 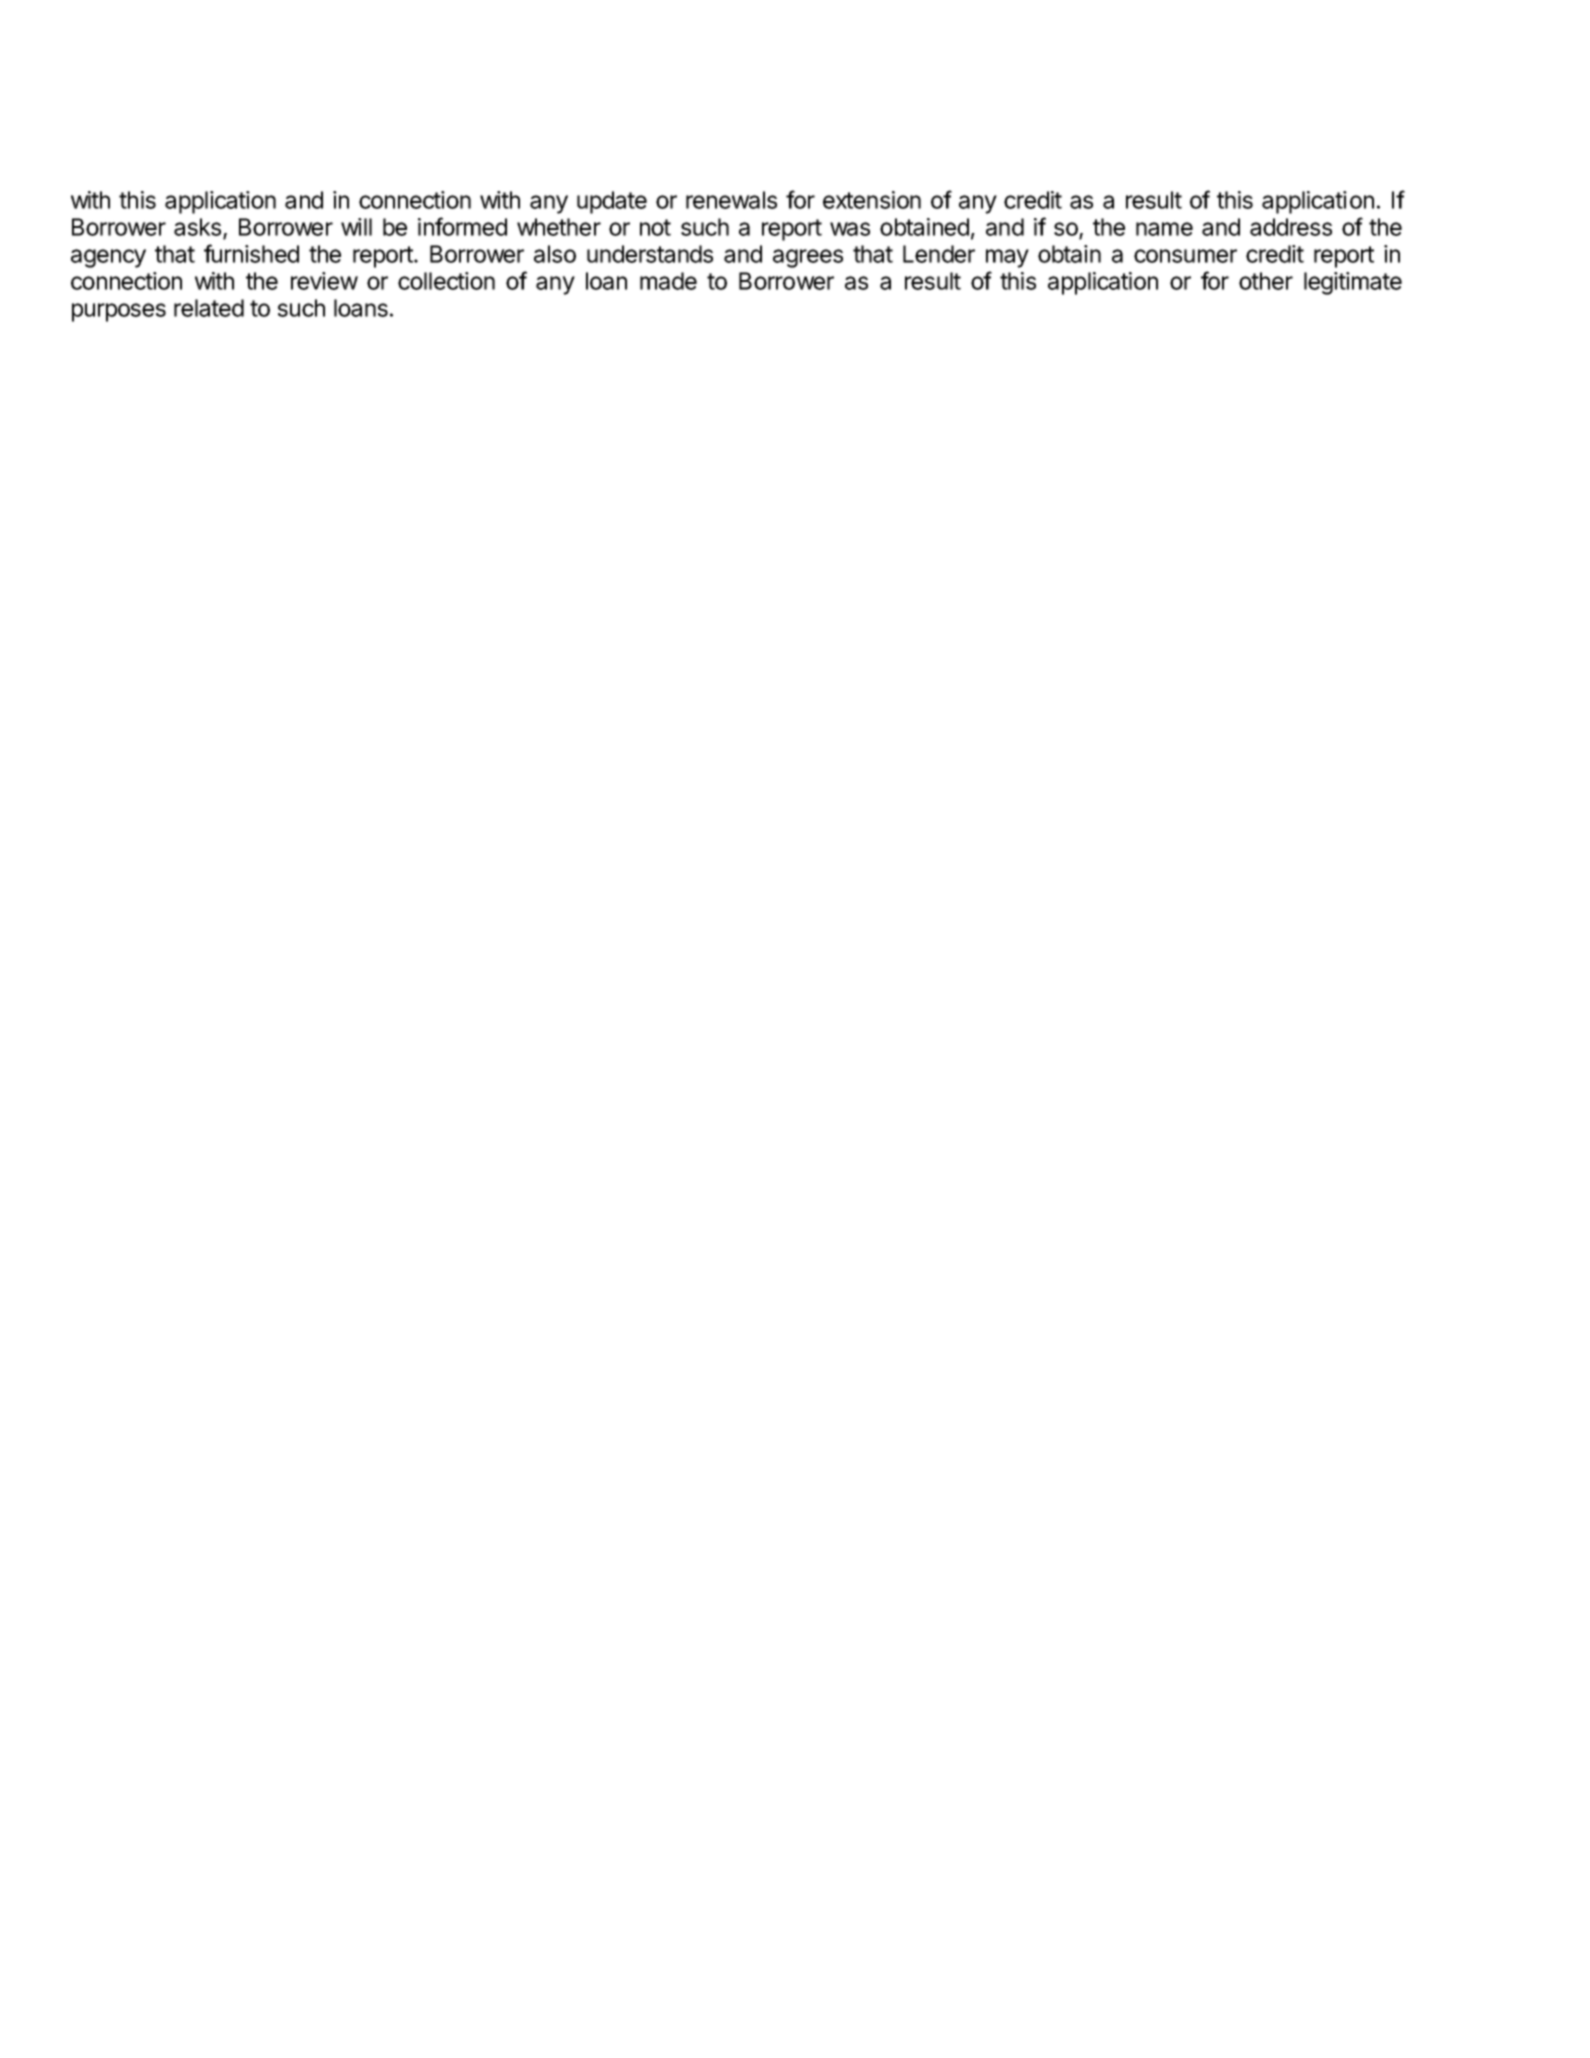 I want to click on related, so click(x=209, y=308).
